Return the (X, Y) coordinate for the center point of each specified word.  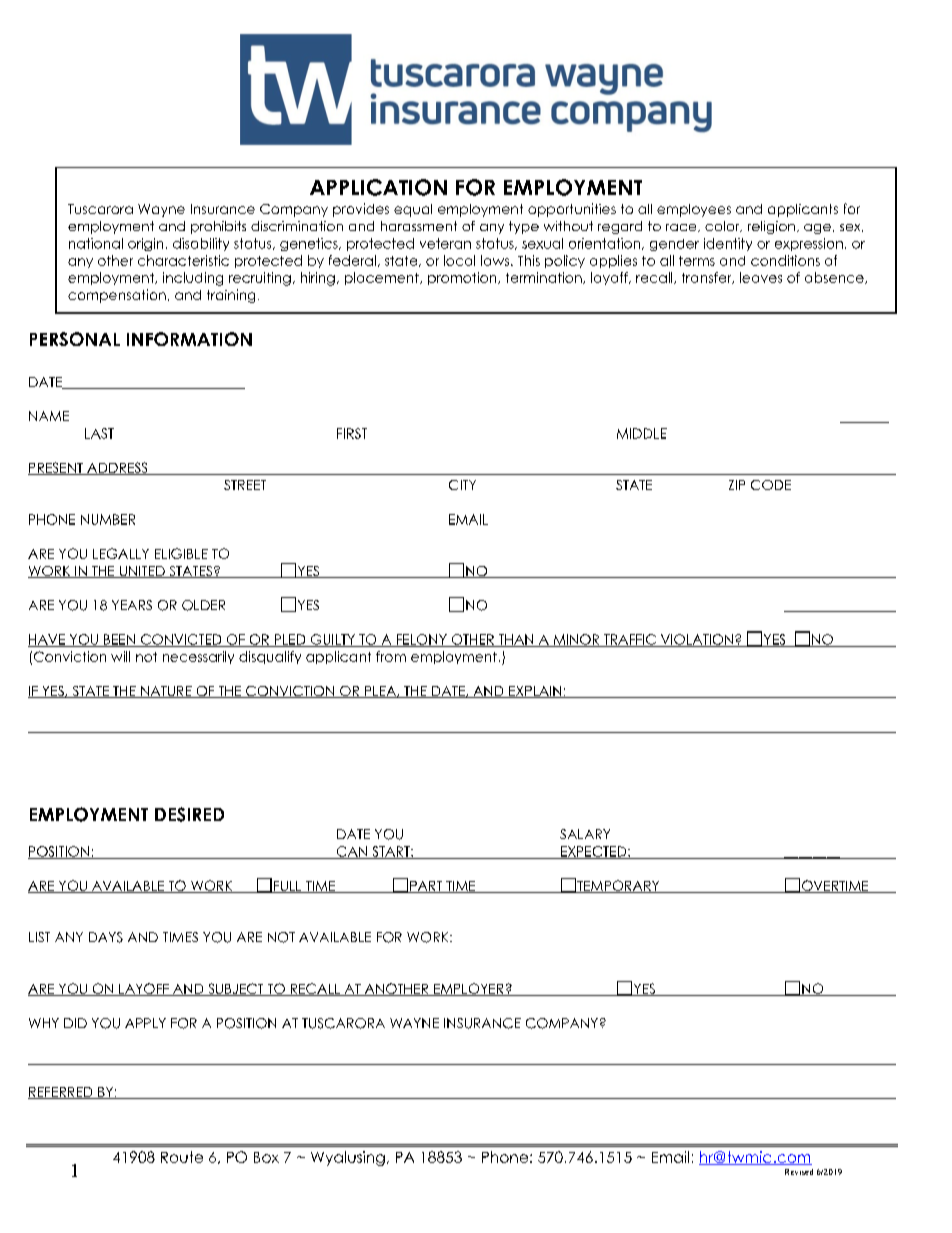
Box (266, 1157)
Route (182, 1157)
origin (145, 244)
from (391, 656)
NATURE (166, 692)
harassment (419, 226)
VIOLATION (696, 640)
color (723, 226)
